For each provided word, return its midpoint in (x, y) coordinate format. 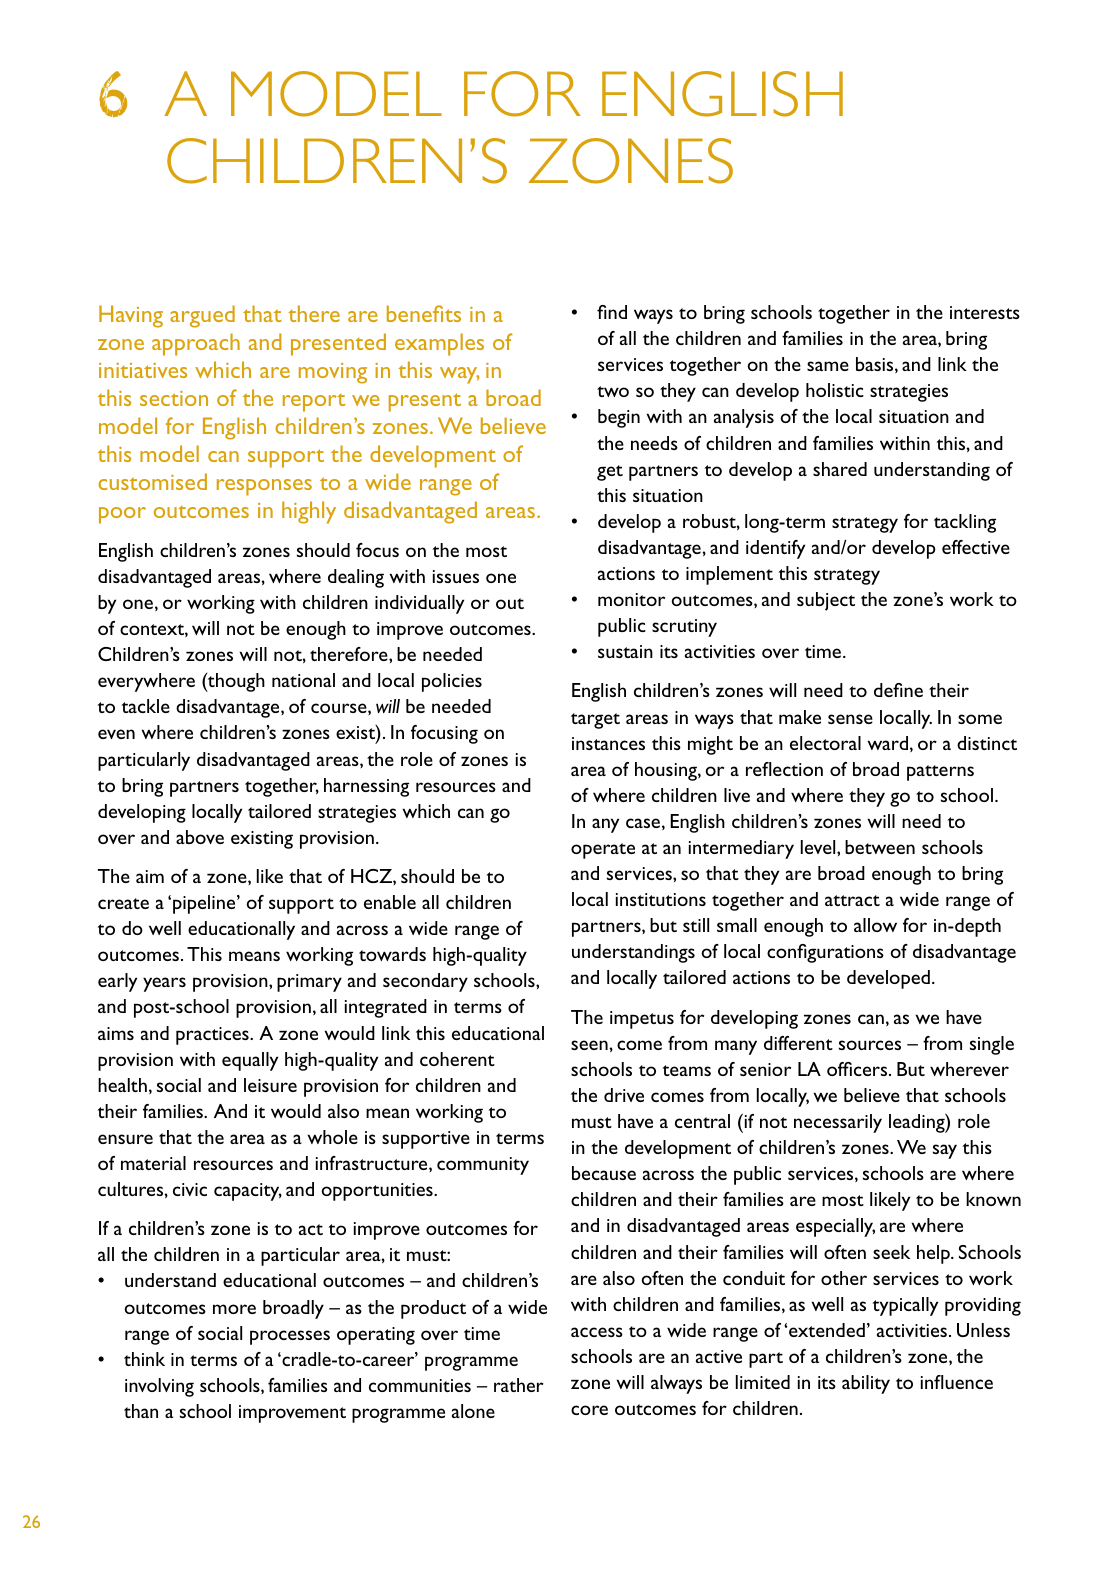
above (200, 837)
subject (826, 601)
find (612, 312)
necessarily (838, 1123)
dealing (356, 578)
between (880, 847)
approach (196, 344)
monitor (631, 599)
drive (624, 1095)
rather (519, 1385)
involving (159, 1387)
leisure (270, 1085)
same (828, 366)
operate (603, 851)
